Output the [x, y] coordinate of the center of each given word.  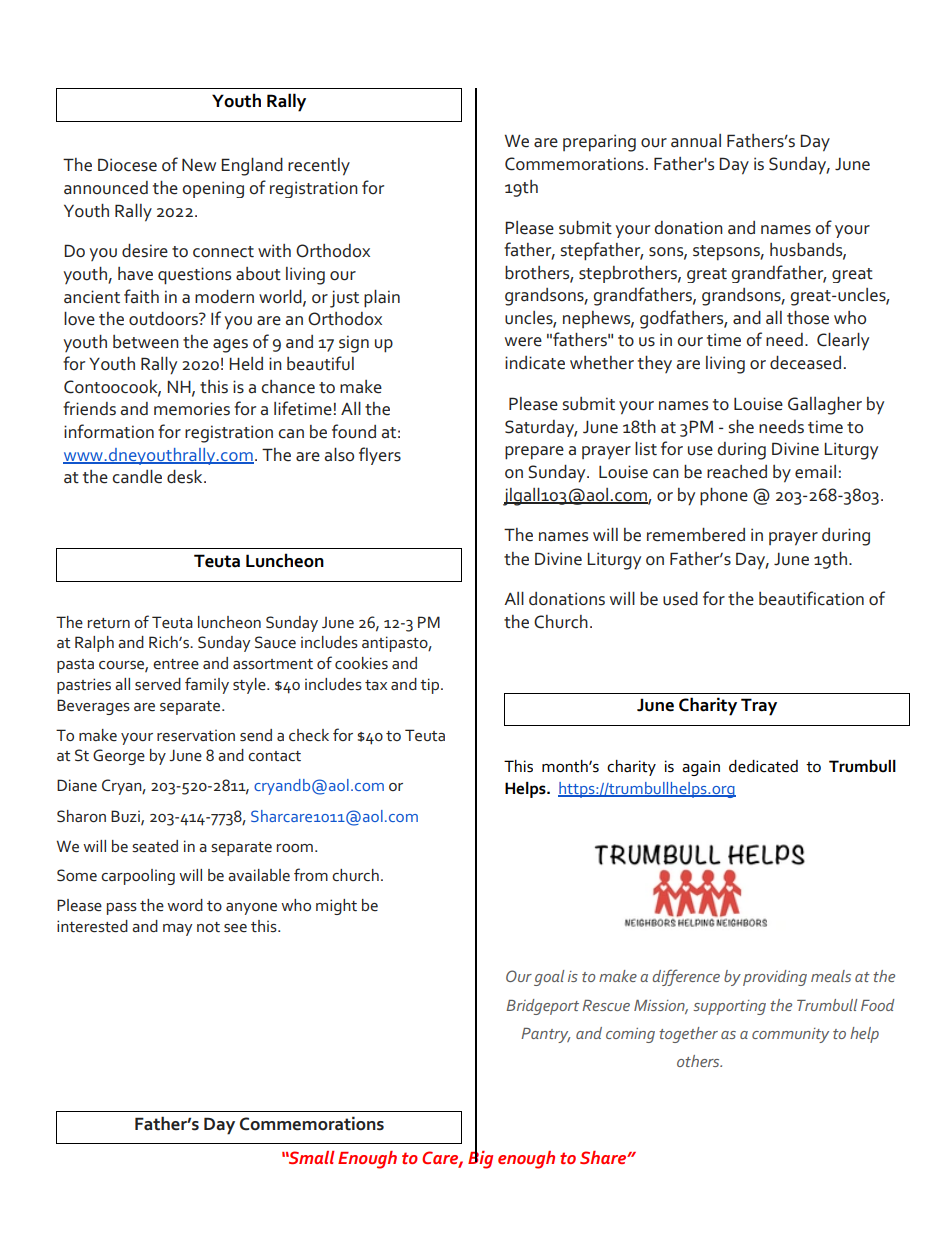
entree [176, 664]
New [199, 165]
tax [376, 685]
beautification [811, 598]
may [177, 930]
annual [696, 141]
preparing [599, 143]
